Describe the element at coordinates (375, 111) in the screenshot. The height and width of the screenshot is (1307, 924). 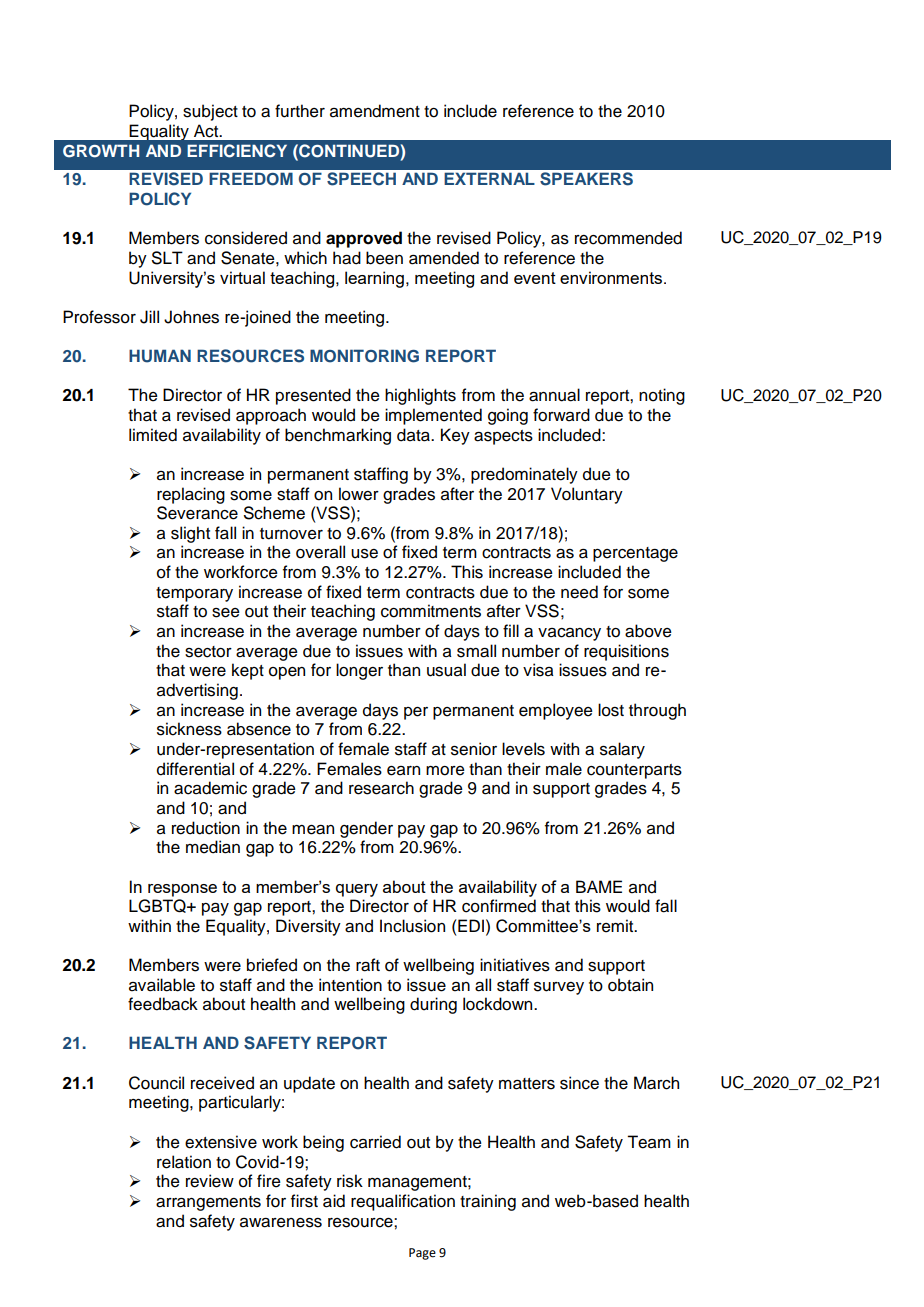
I see `amendment` at that location.
